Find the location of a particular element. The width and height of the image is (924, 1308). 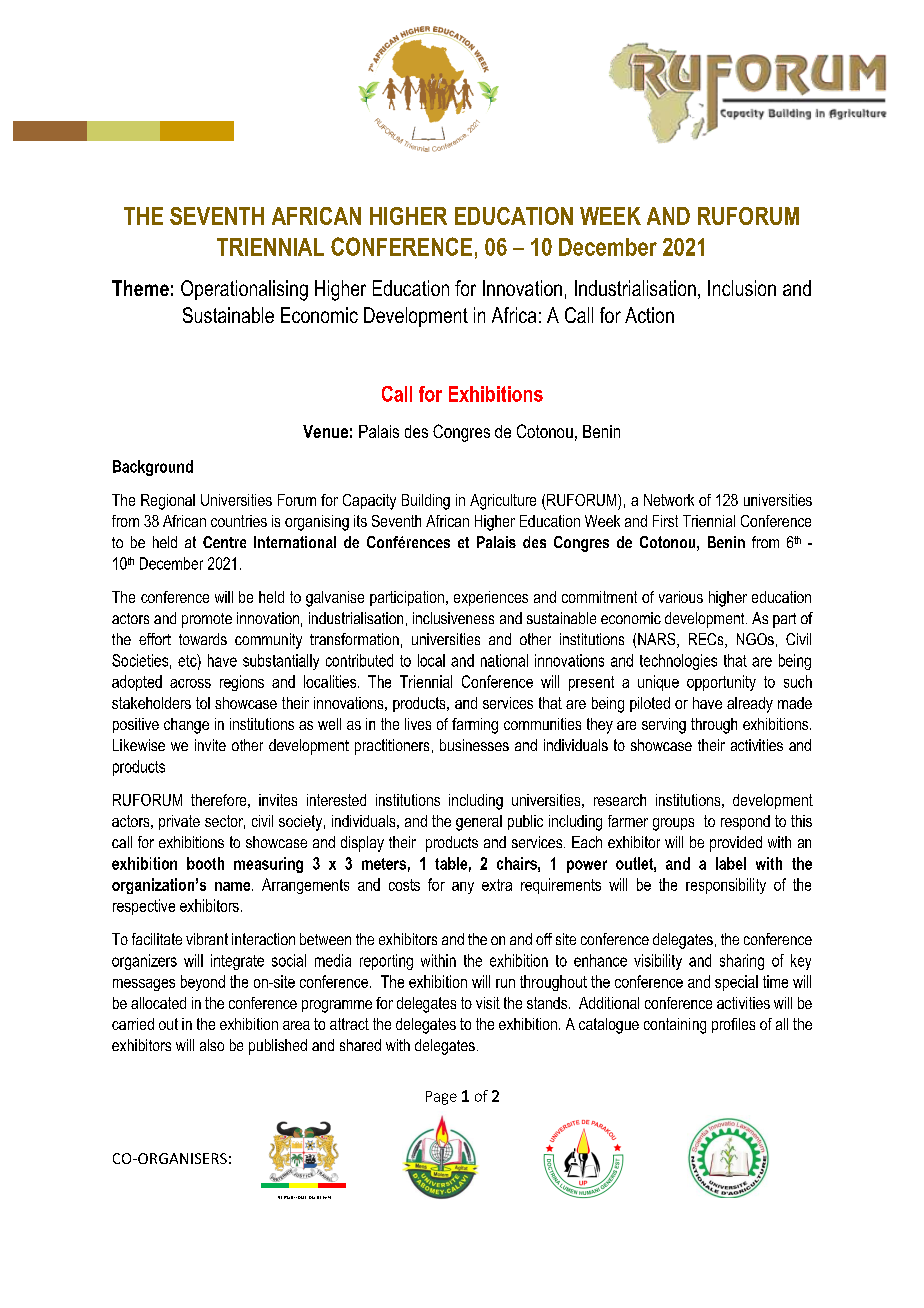

Agriculture is located at coordinates (503, 502).
